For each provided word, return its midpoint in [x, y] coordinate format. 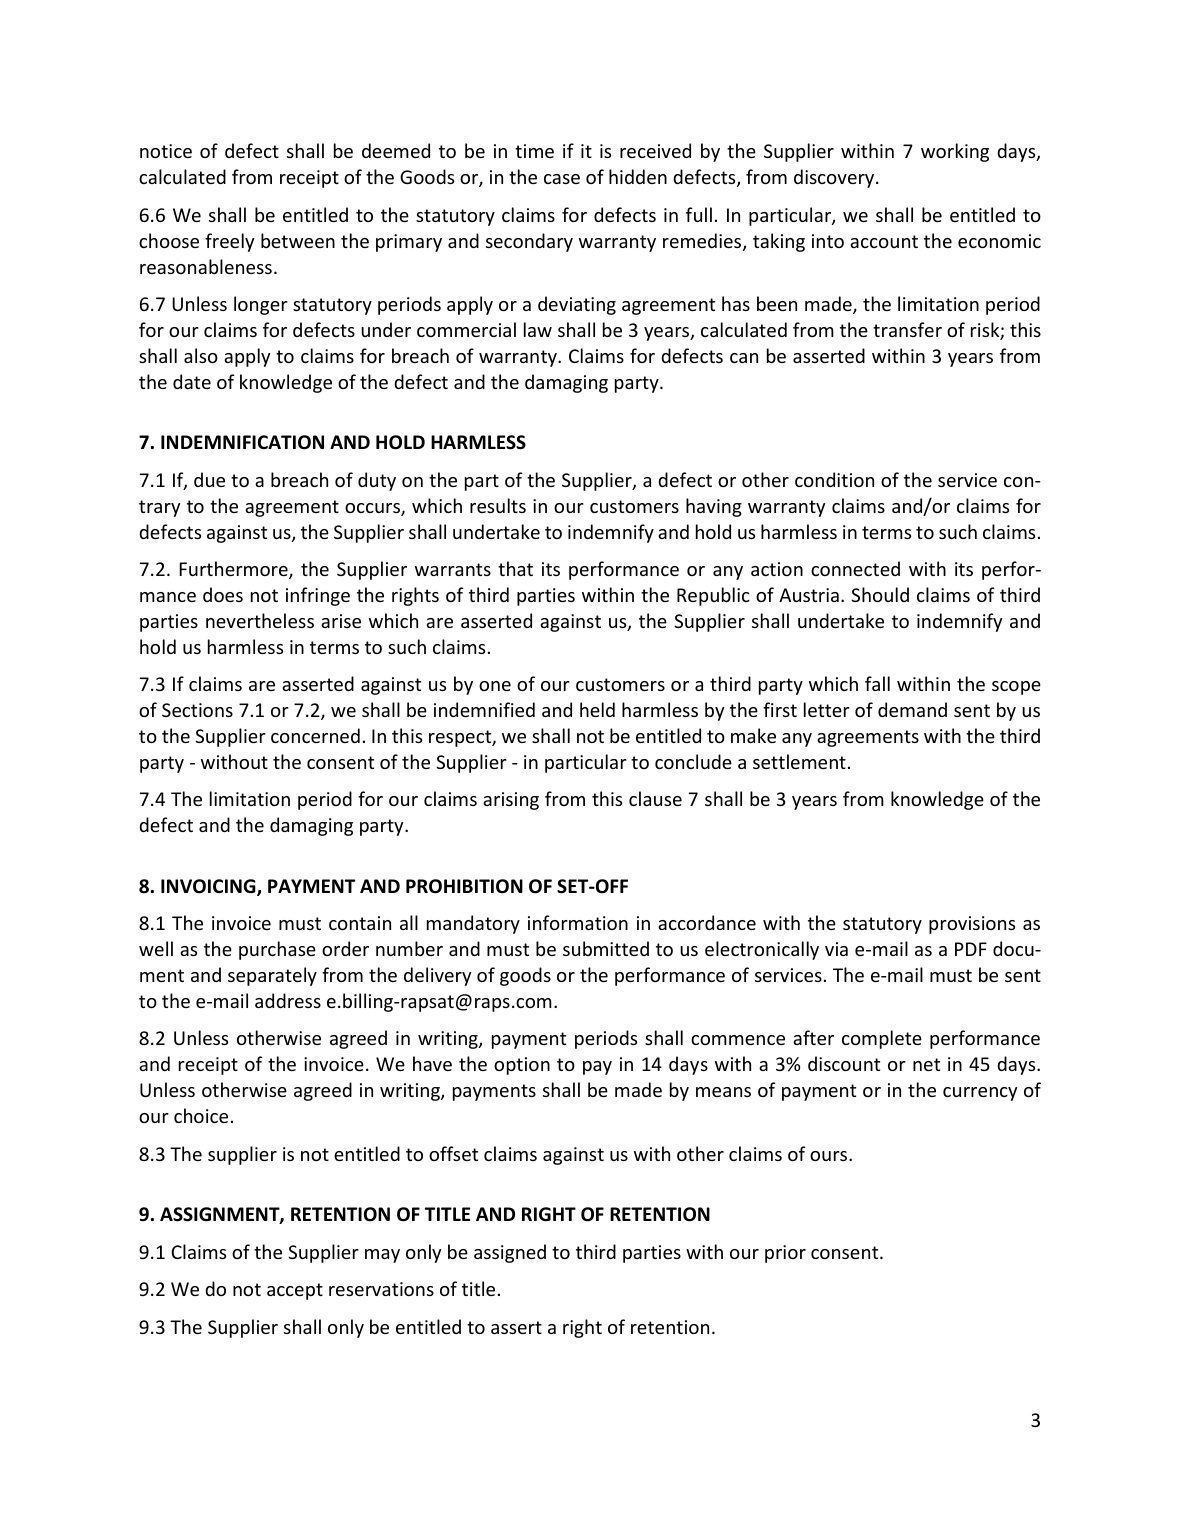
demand [912, 709]
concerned [315, 735]
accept [295, 1291]
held [597, 709]
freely [229, 242]
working [955, 152]
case [562, 179]
